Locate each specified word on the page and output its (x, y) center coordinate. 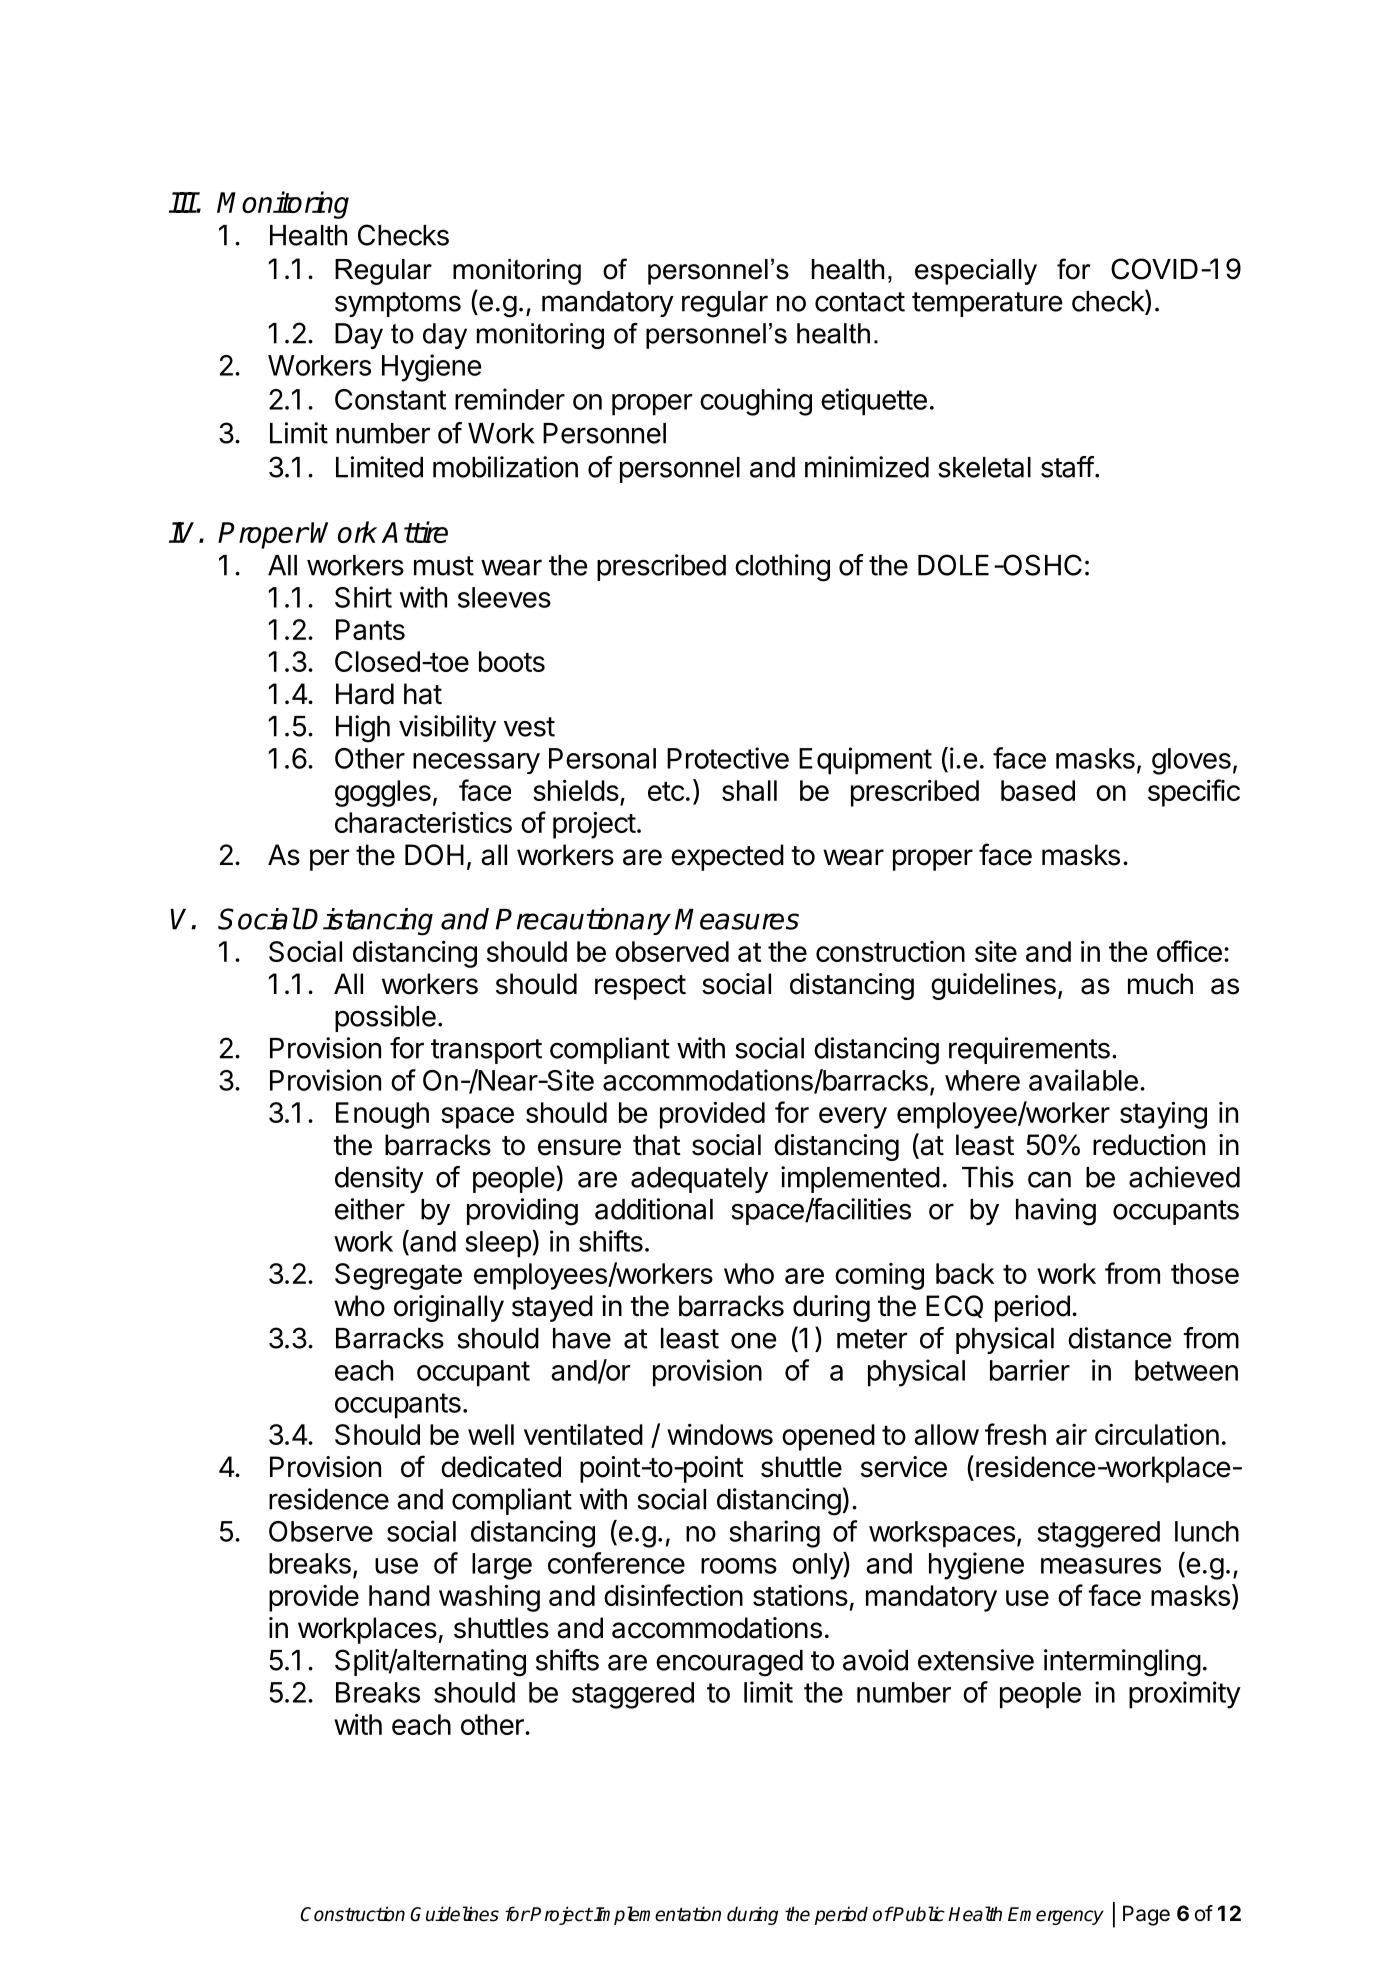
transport (486, 1051)
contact (860, 302)
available (1083, 1080)
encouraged (729, 1663)
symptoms (398, 304)
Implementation (657, 1915)
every (853, 1118)
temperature (987, 304)
